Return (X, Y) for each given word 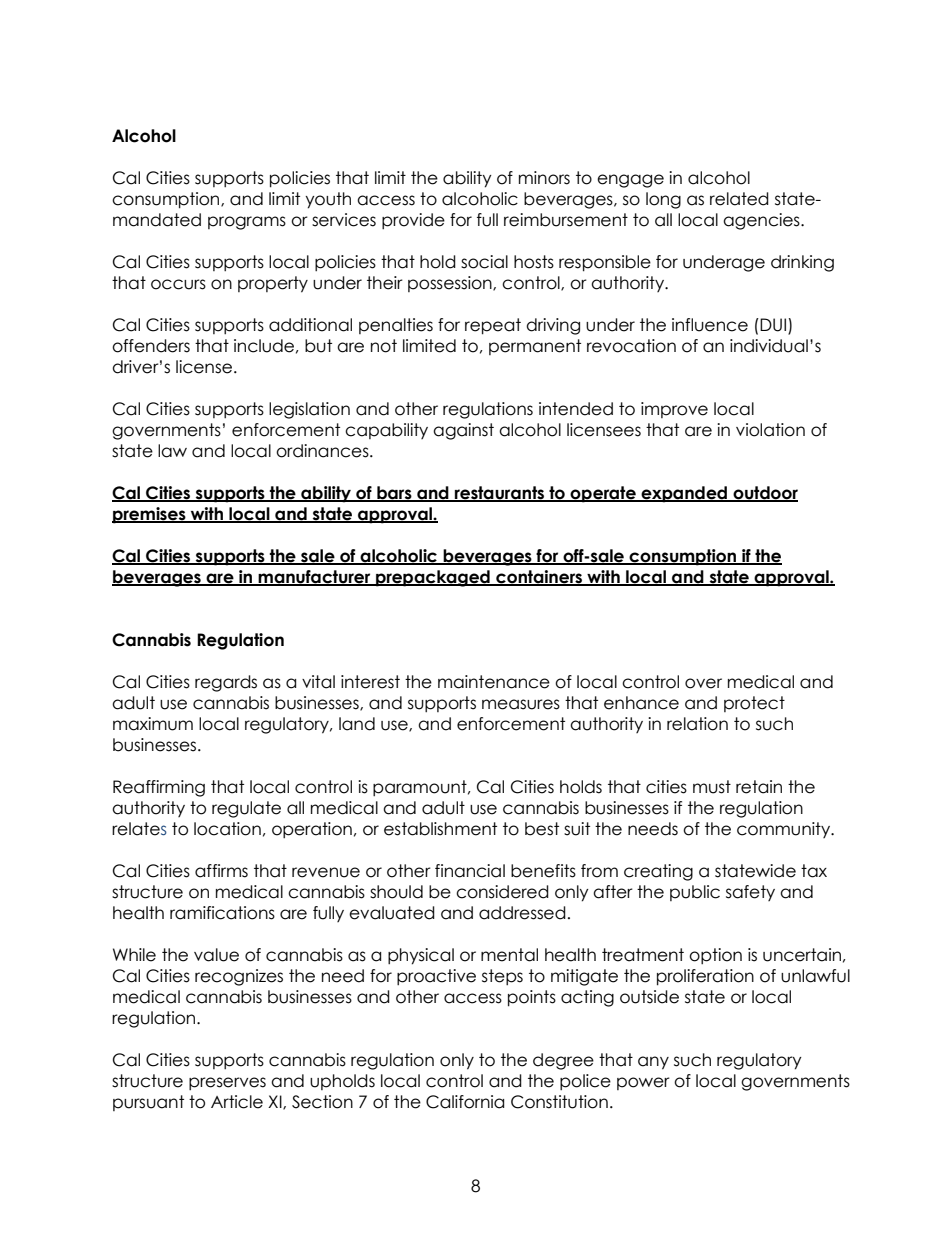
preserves (227, 1083)
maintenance (494, 682)
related (739, 199)
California (465, 1102)
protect (754, 704)
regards (226, 683)
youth (328, 200)
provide (413, 221)
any (653, 1063)
